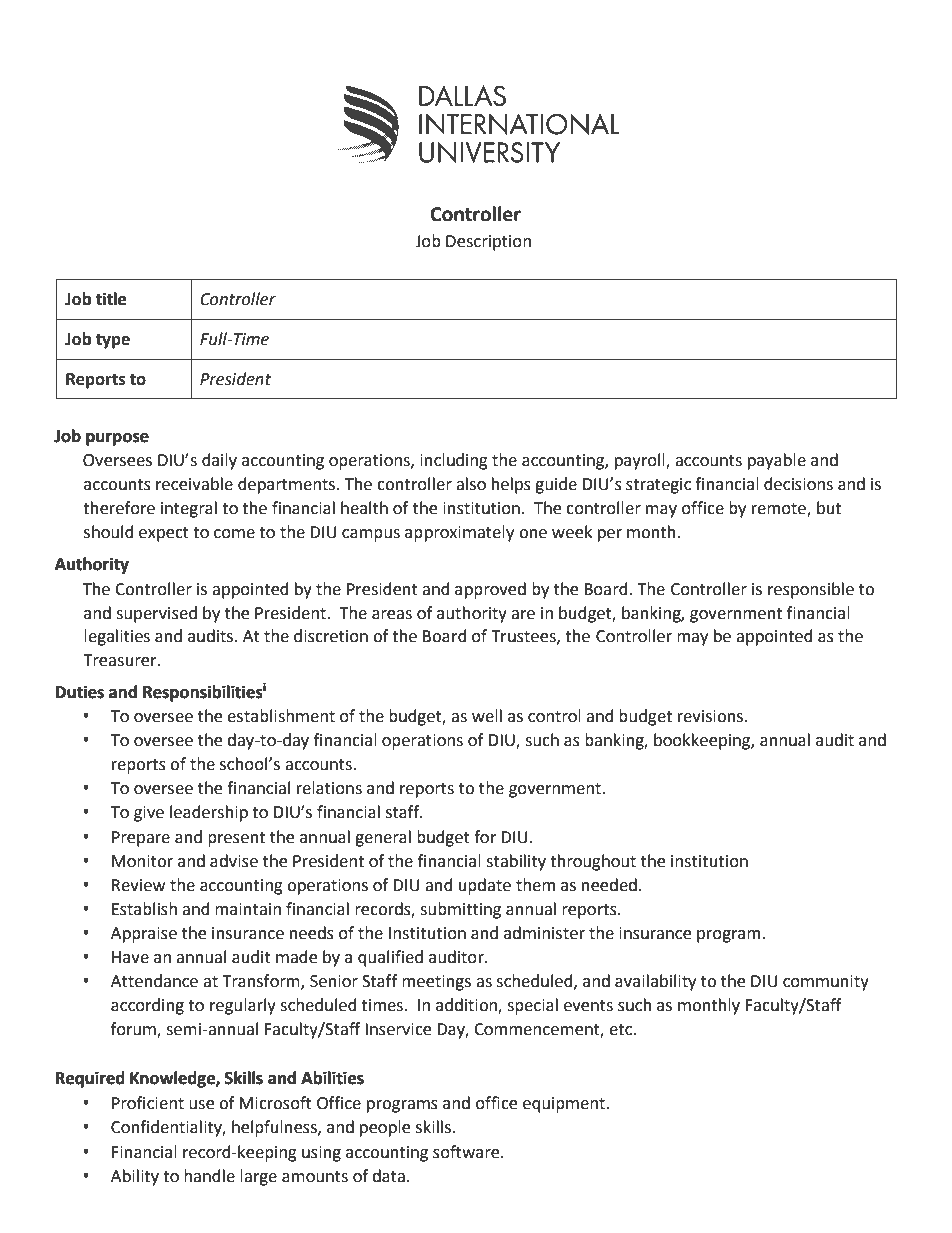 The width and height of the document is (952, 1233). What do you see at coordinates (209, 1176) in the document?
I see `handle` at bounding box center [209, 1176].
